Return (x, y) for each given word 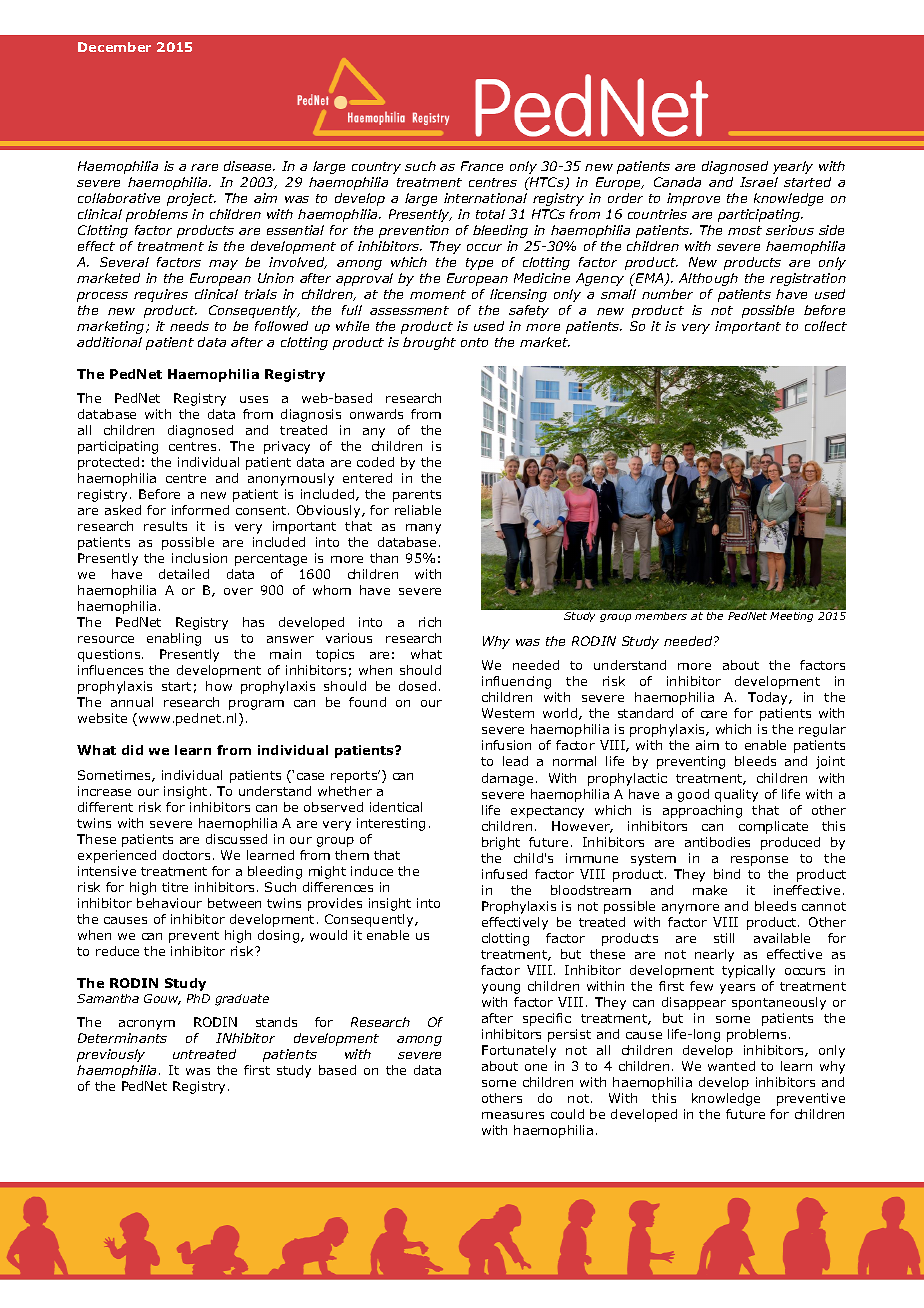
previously (111, 1055)
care (714, 714)
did (132, 750)
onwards (376, 414)
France (482, 166)
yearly (793, 167)
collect (826, 326)
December (114, 47)
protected (108, 463)
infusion (506, 745)
